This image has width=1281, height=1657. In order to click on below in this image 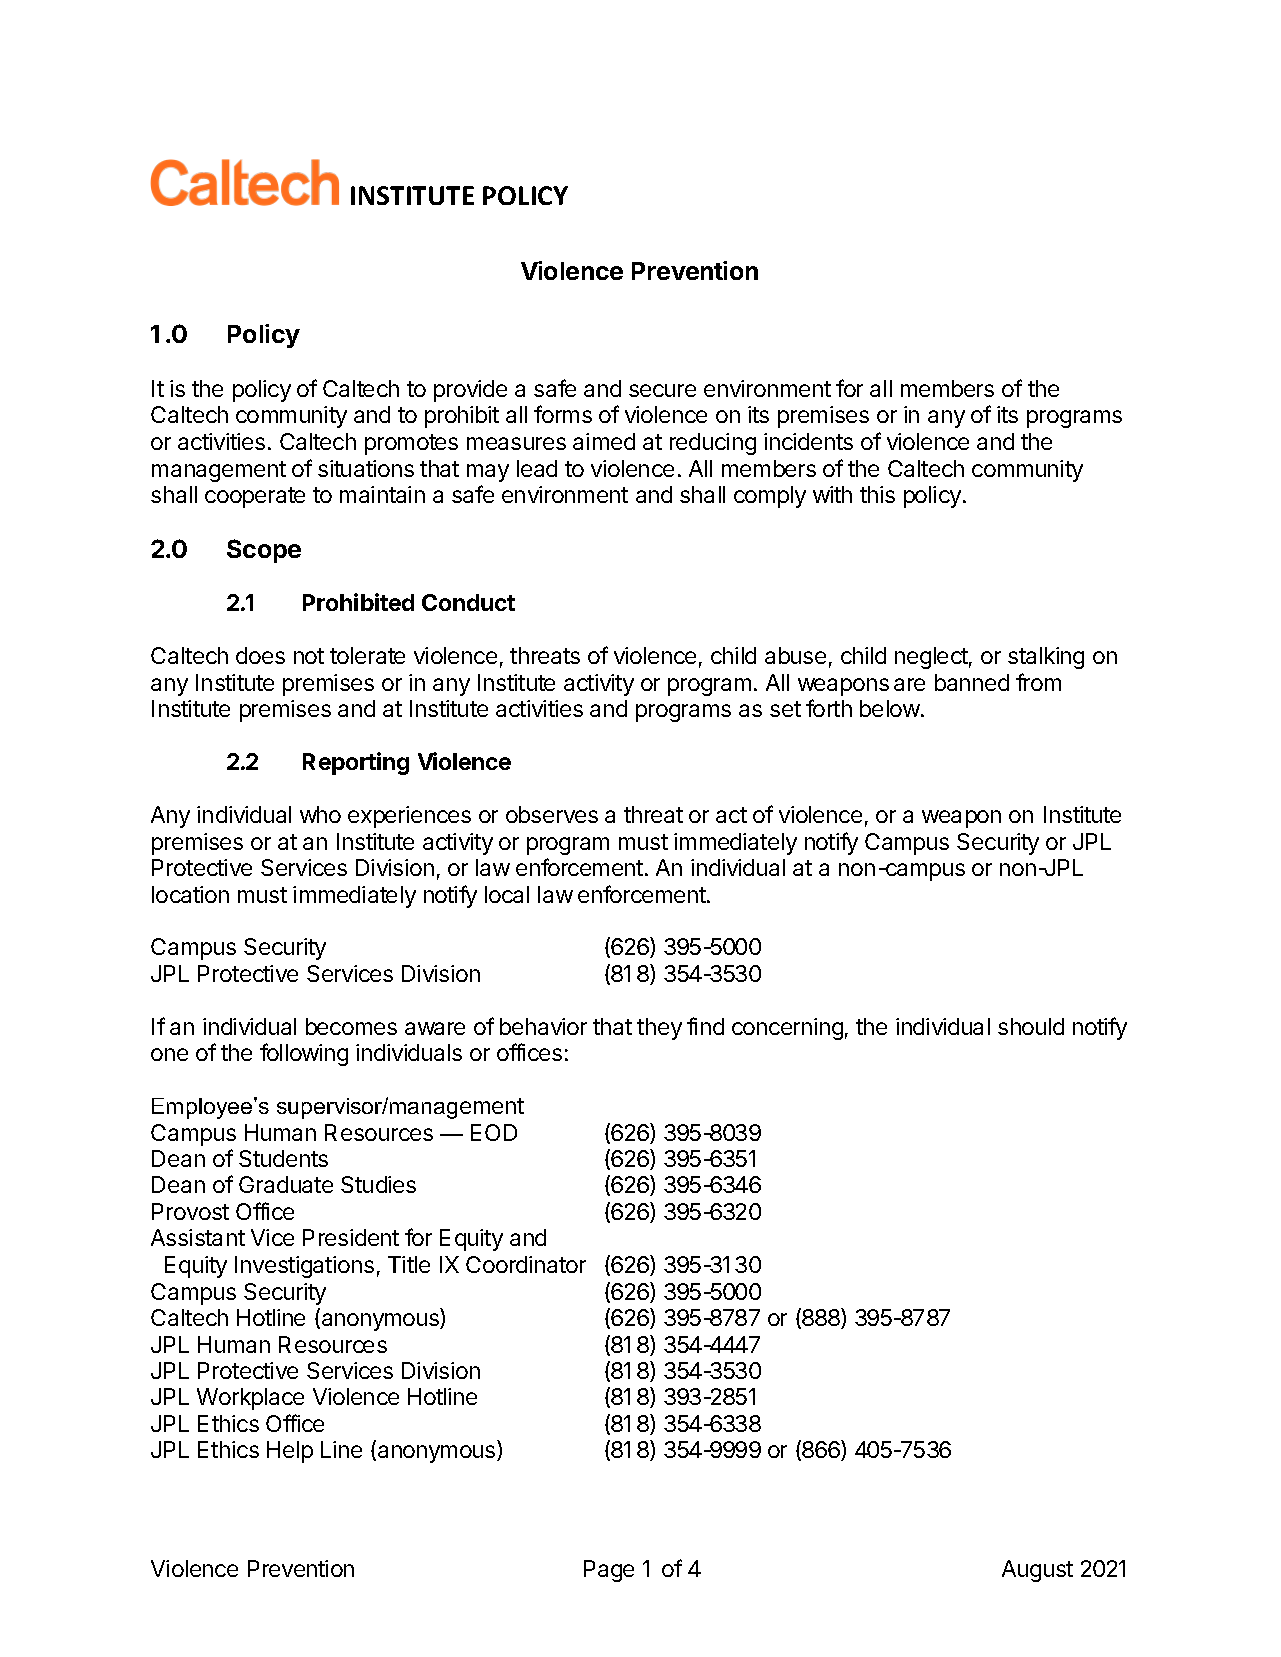, I will do `click(891, 708)`.
